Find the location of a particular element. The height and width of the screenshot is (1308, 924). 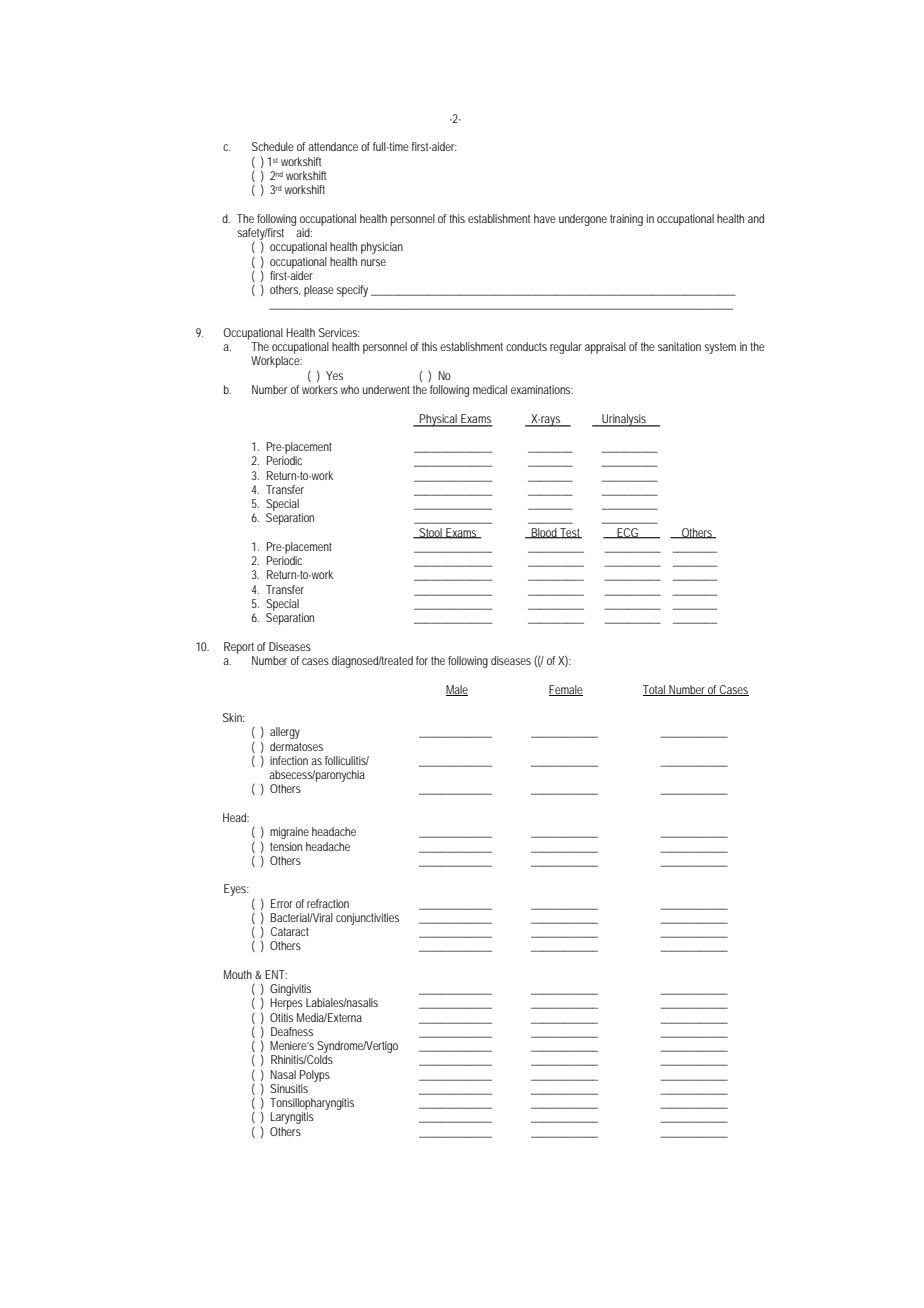

Blood is located at coordinates (544, 533).
